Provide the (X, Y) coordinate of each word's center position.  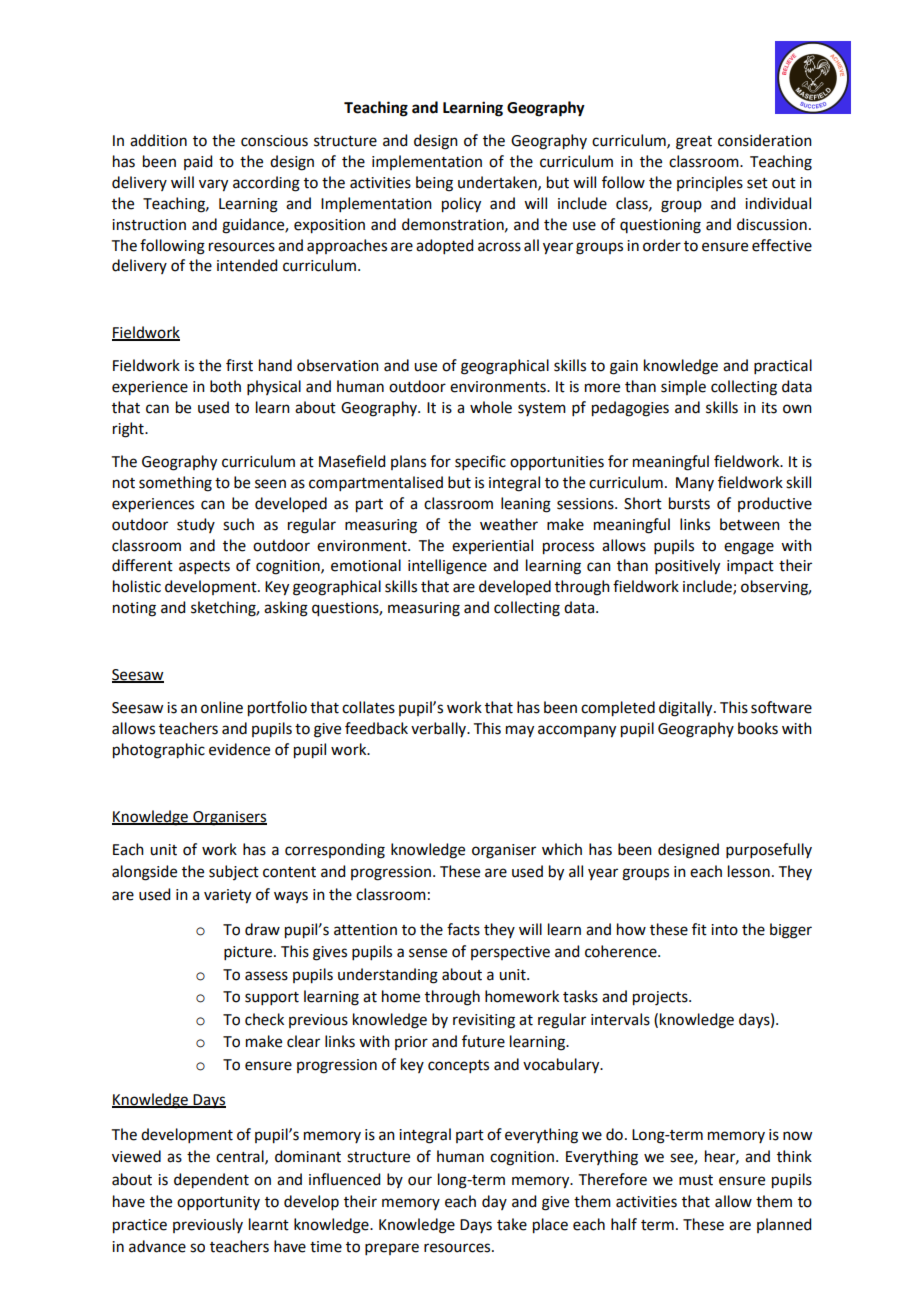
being (434, 184)
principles (710, 183)
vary (213, 185)
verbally (440, 729)
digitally (687, 709)
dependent (211, 1181)
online (222, 707)
